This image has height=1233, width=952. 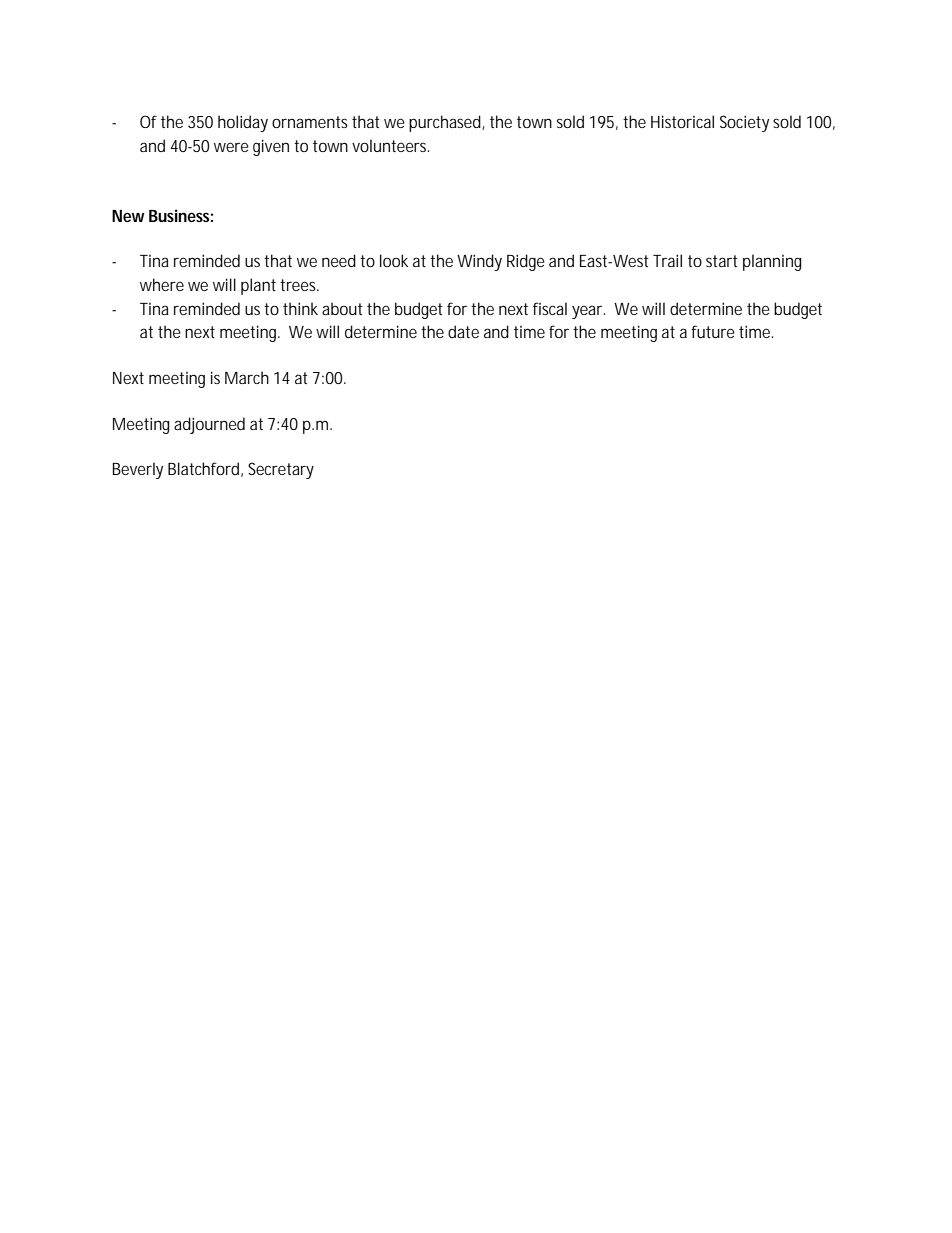 I want to click on Historical, so click(x=682, y=121).
